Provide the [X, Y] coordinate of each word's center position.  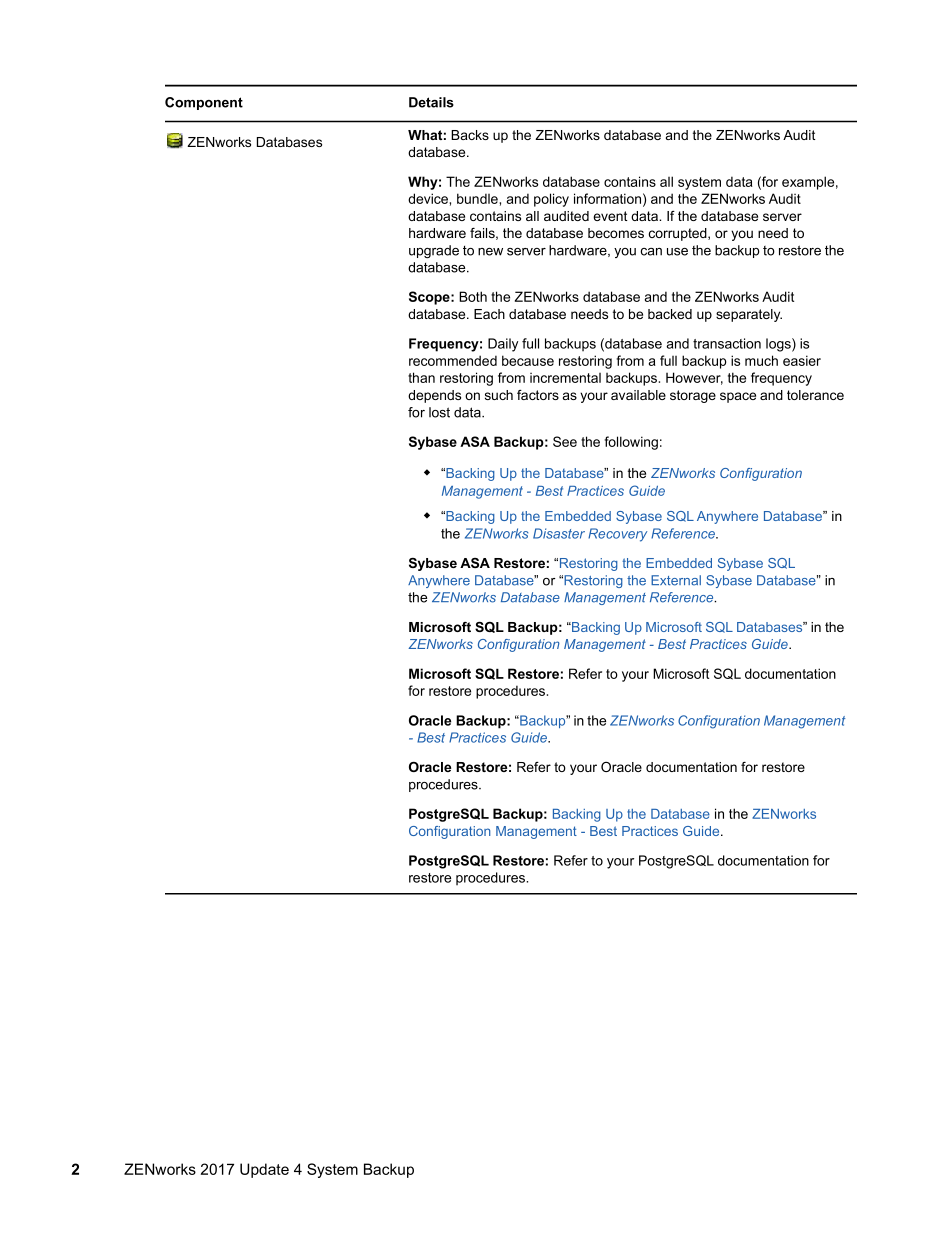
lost [439, 412]
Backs [470, 135]
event [610, 216]
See [565, 441]
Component [204, 103]
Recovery [617, 535]
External [676, 580]
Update [264, 1170]
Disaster [559, 533]
